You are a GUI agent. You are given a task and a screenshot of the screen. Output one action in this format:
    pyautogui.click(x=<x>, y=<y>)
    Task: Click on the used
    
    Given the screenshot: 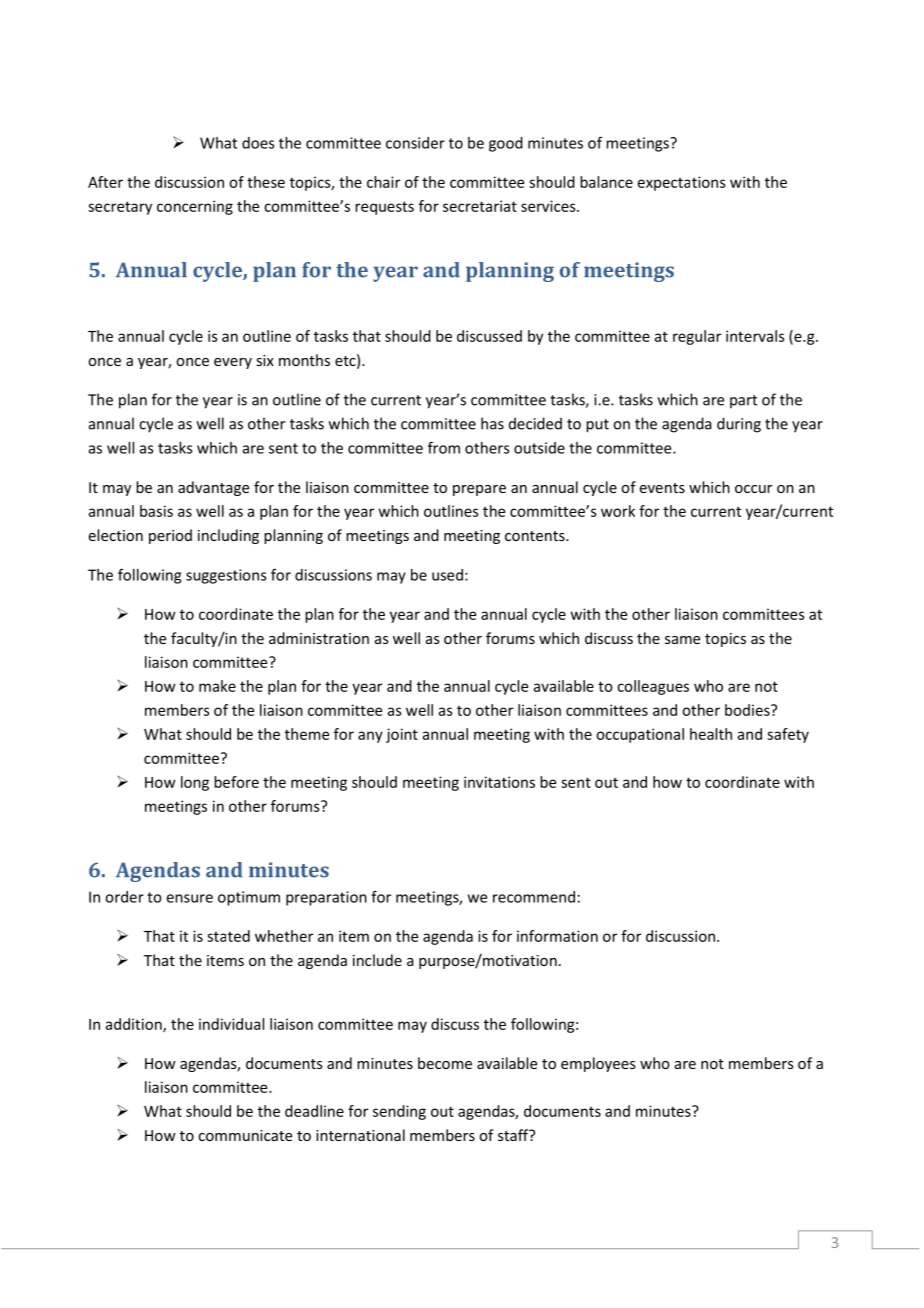 What is the action you would take?
    pyautogui.click(x=447, y=575)
